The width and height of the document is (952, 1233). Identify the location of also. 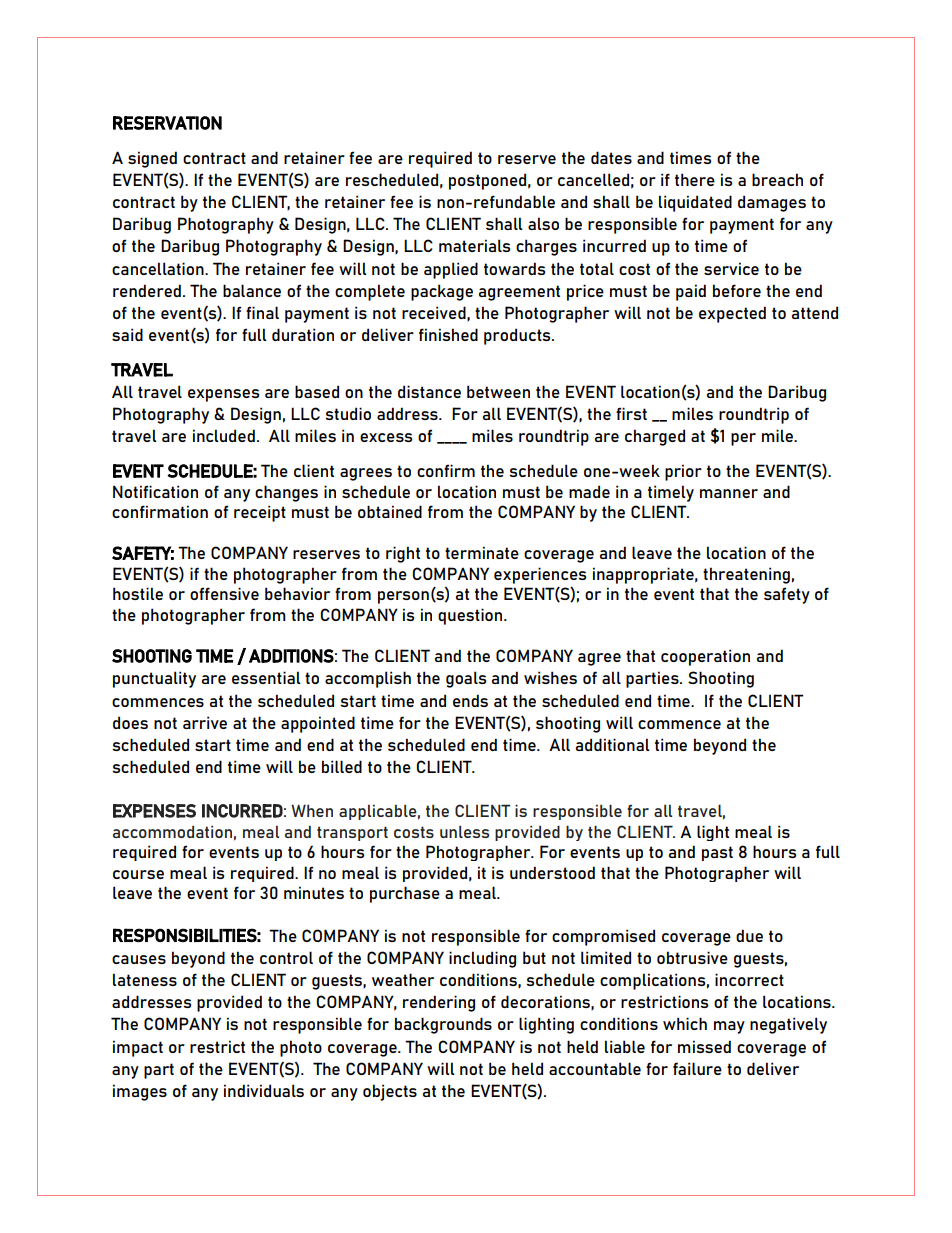
(543, 223).
